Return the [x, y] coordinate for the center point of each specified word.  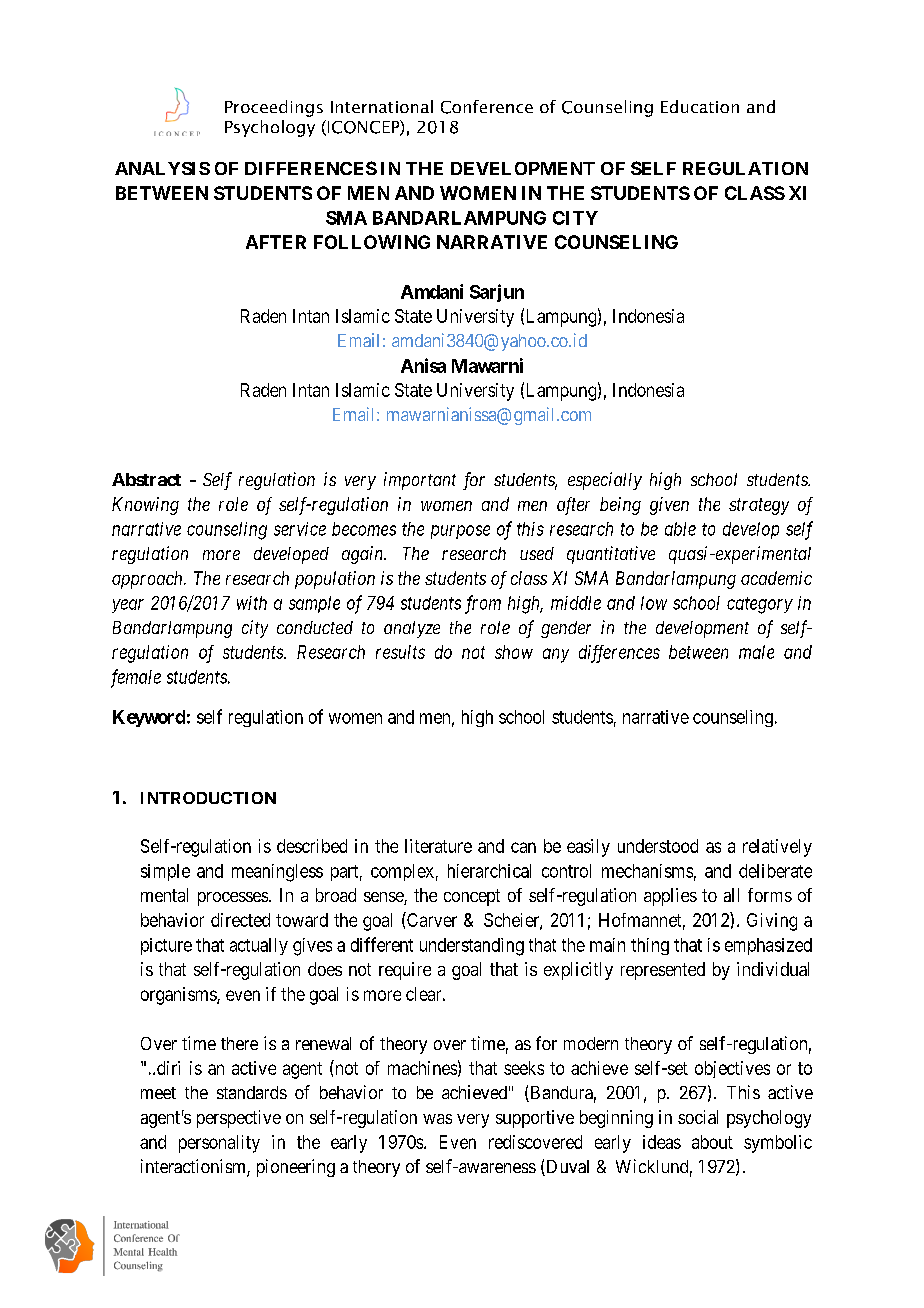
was [437, 1119]
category [760, 605]
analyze [412, 629]
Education [700, 106]
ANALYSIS [162, 168]
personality [219, 1144]
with [252, 603]
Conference [487, 107]
